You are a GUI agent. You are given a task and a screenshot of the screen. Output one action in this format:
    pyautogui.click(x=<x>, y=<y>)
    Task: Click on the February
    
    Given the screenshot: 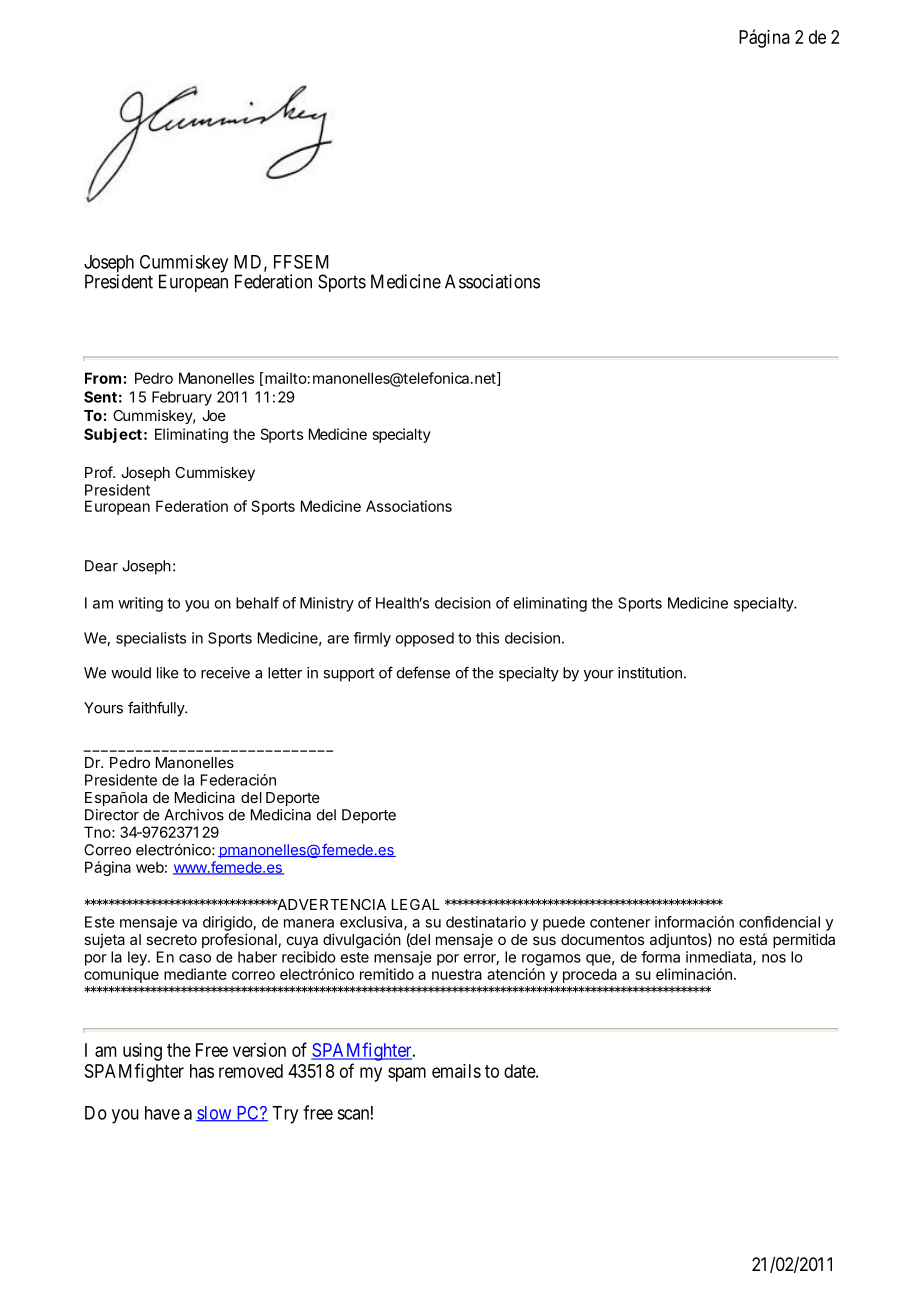 What is the action you would take?
    pyautogui.click(x=182, y=398)
